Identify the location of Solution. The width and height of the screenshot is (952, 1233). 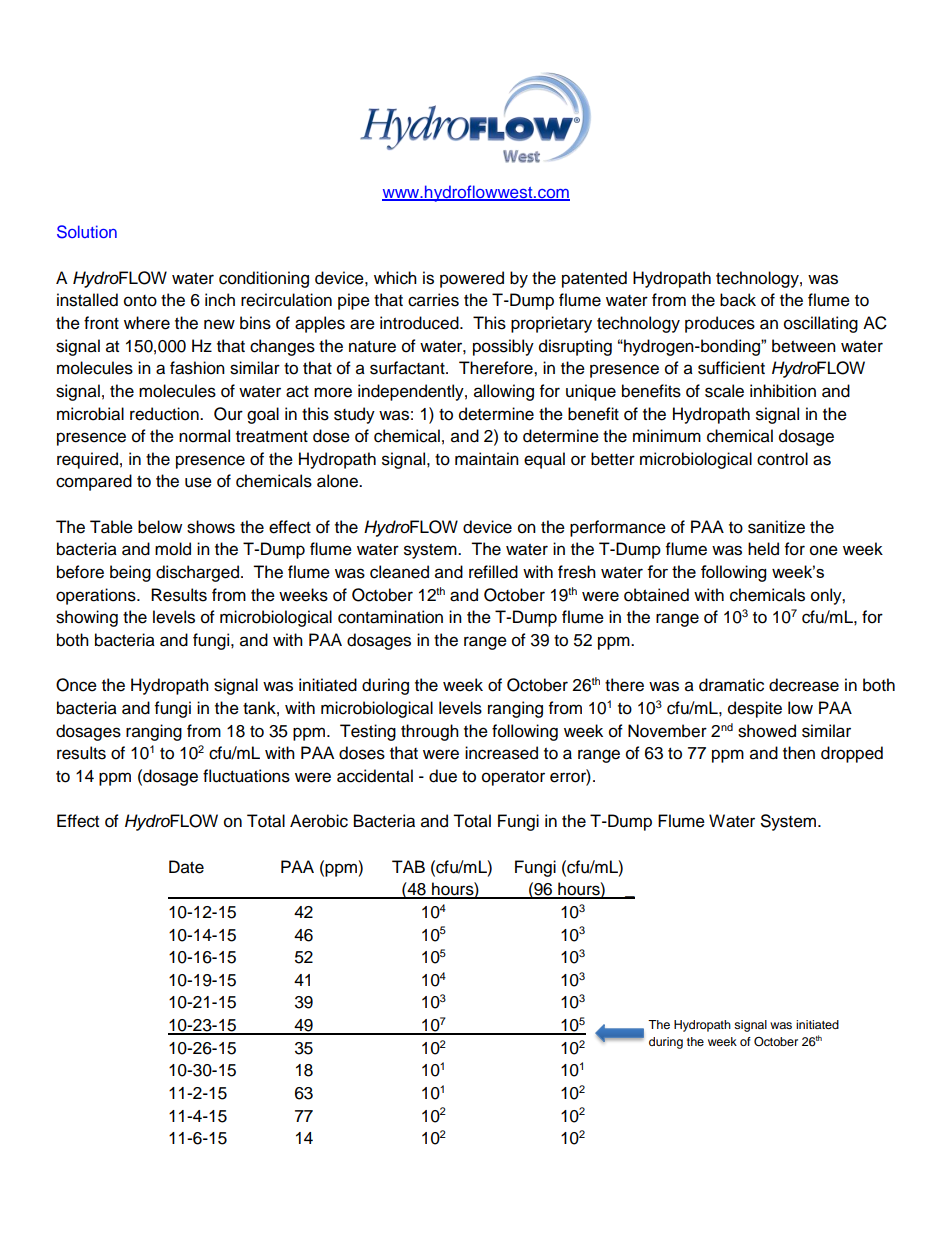
(87, 232).
